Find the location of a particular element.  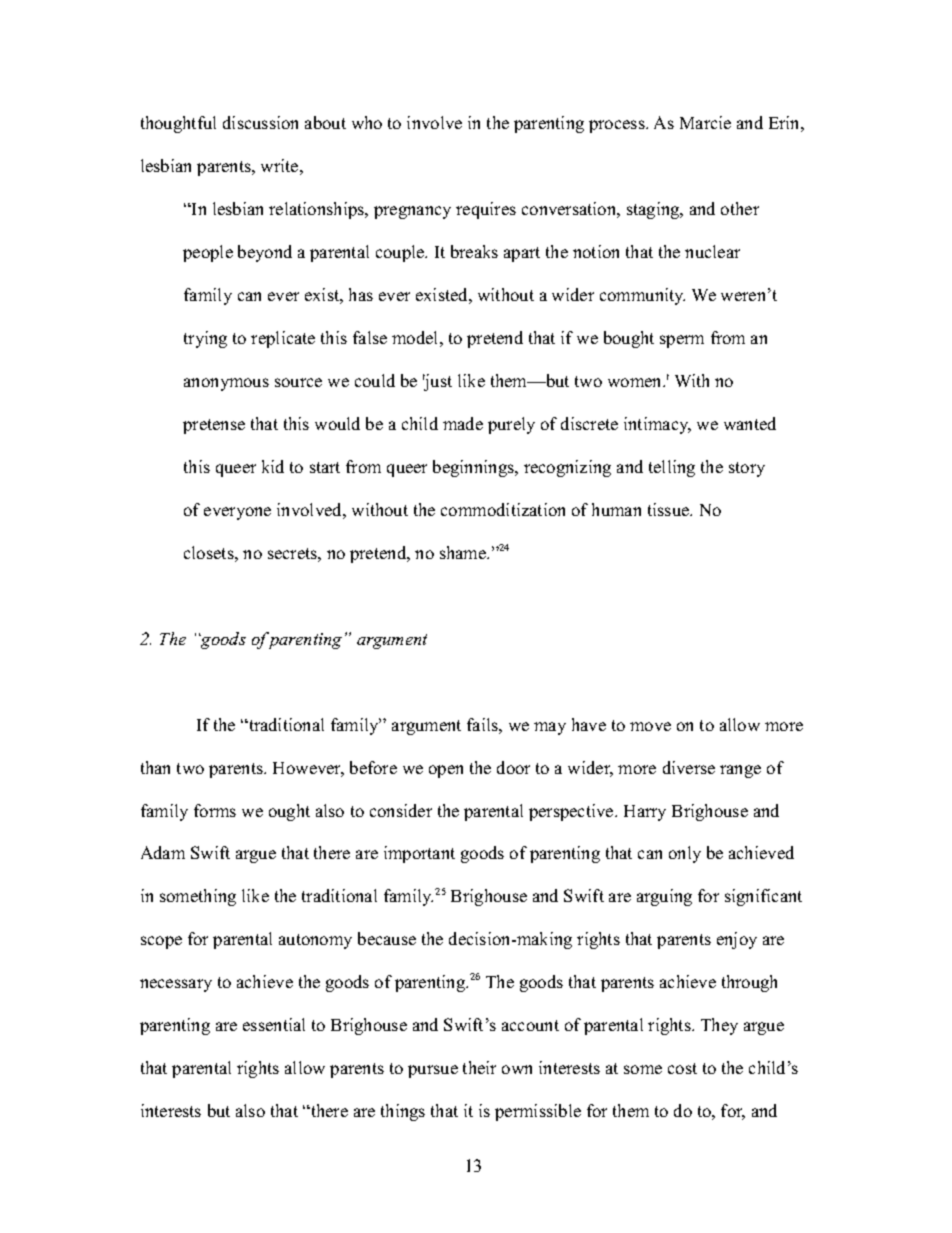

discussion is located at coordinates (260, 122).
